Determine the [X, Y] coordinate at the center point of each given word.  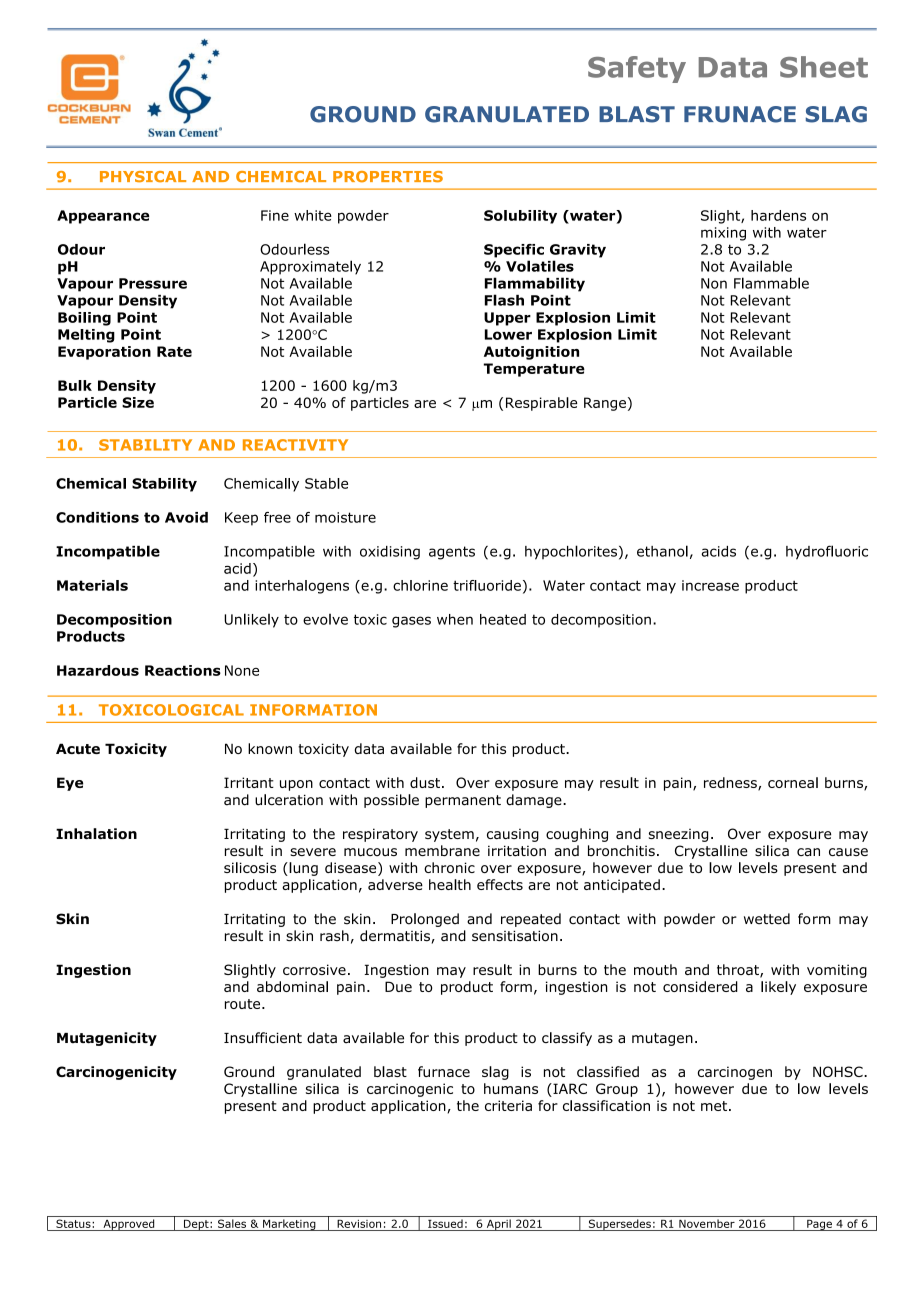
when [455, 619]
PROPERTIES [388, 177]
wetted [767, 919]
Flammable [771, 283]
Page [819, 1225]
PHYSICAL [143, 177]
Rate [174, 351]
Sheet [824, 67]
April [498, 1225]
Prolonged [425, 920]
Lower [508, 334]
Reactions [183, 670]
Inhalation [96, 834]
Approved [129, 1225]
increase [710, 585]
